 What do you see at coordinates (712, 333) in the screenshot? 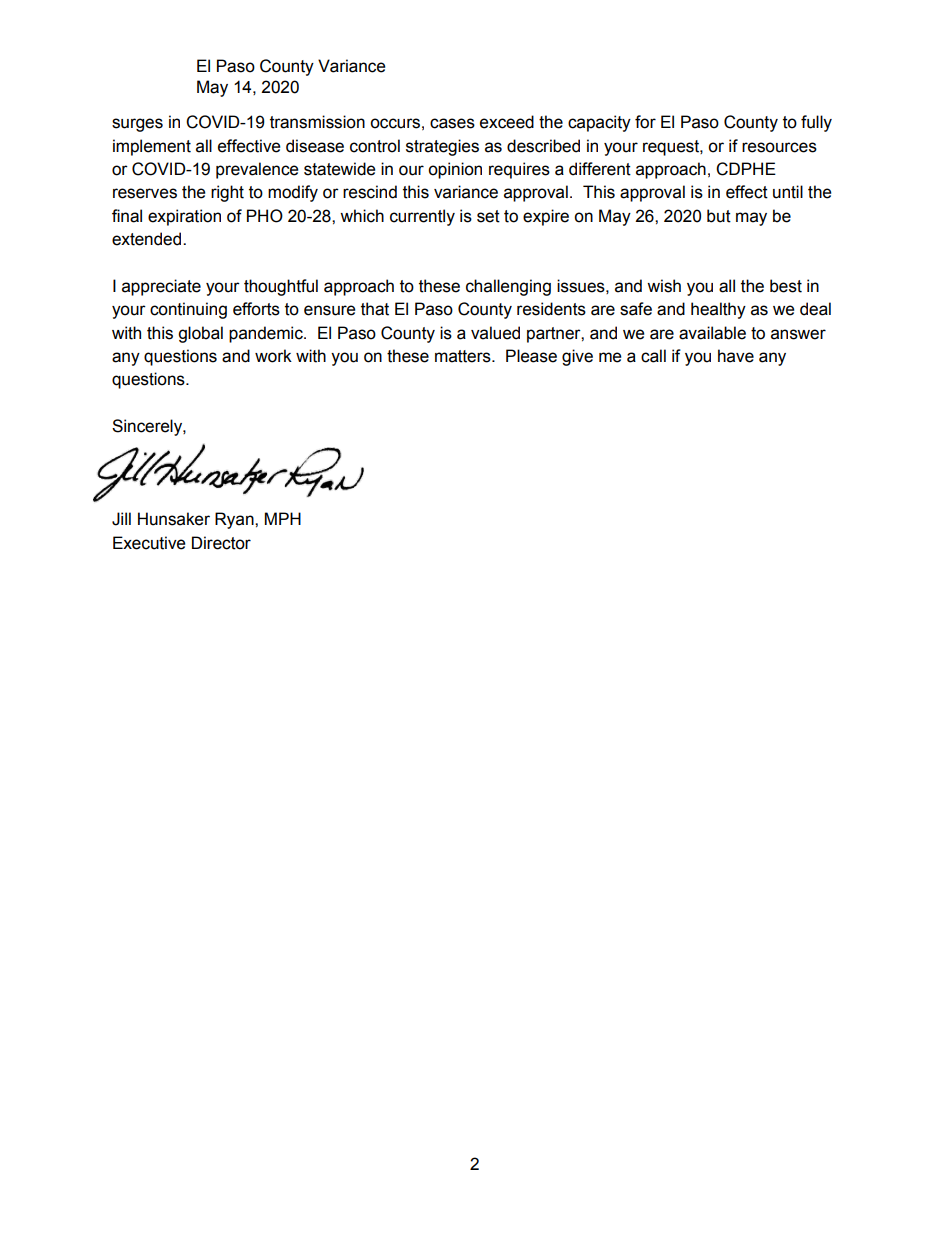
I see `available` at bounding box center [712, 333].
